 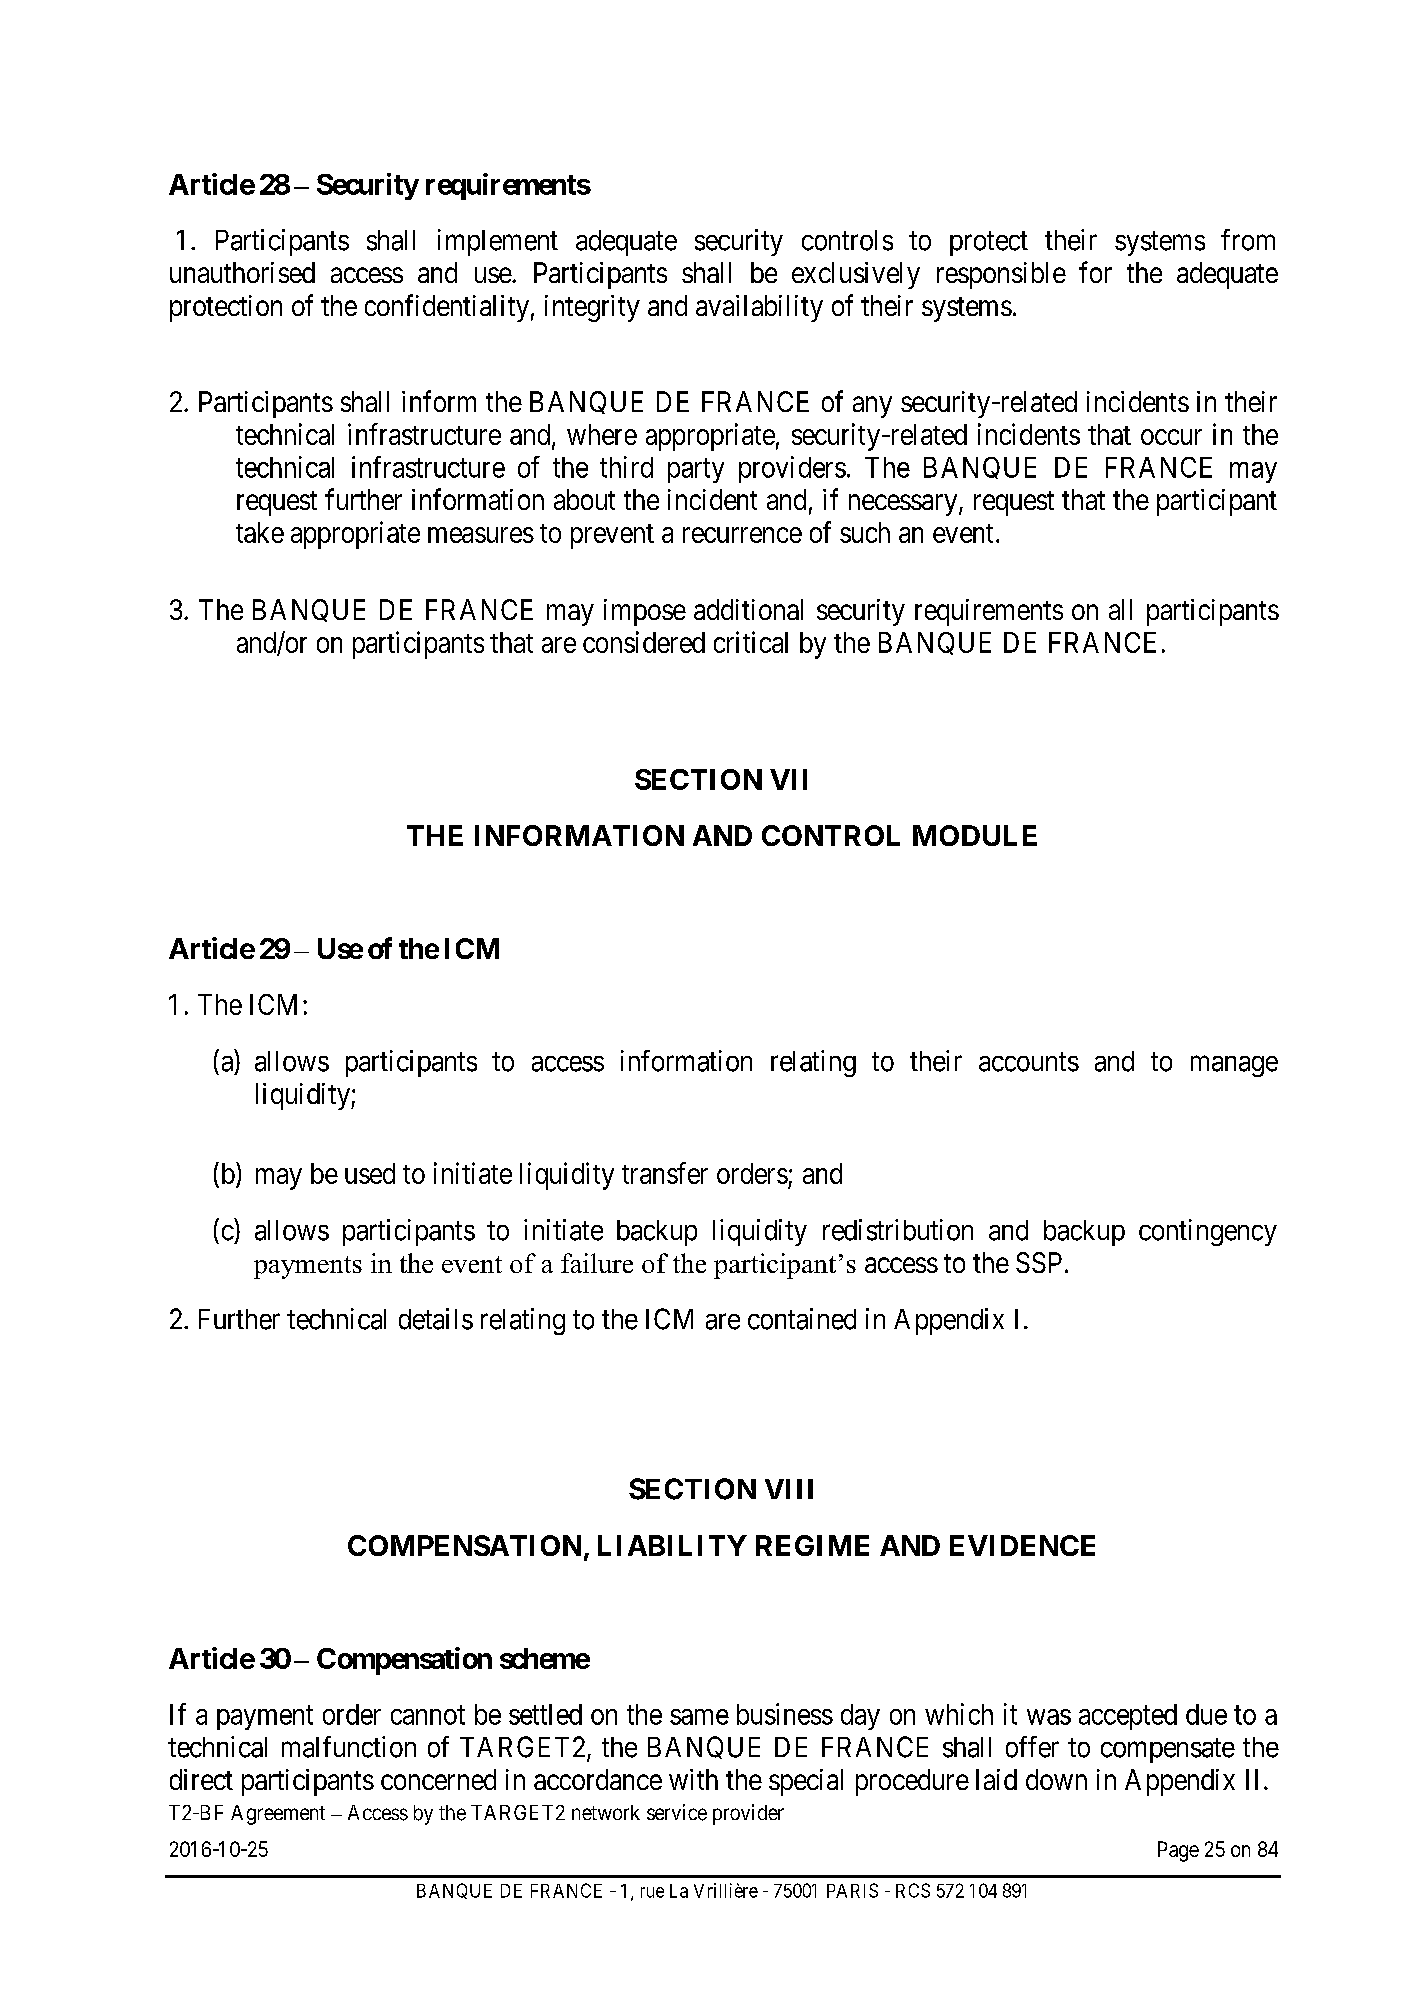 What do you see at coordinates (278, 1815) in the document?
I see `Agreement` at bounding box center [278, 1815].
